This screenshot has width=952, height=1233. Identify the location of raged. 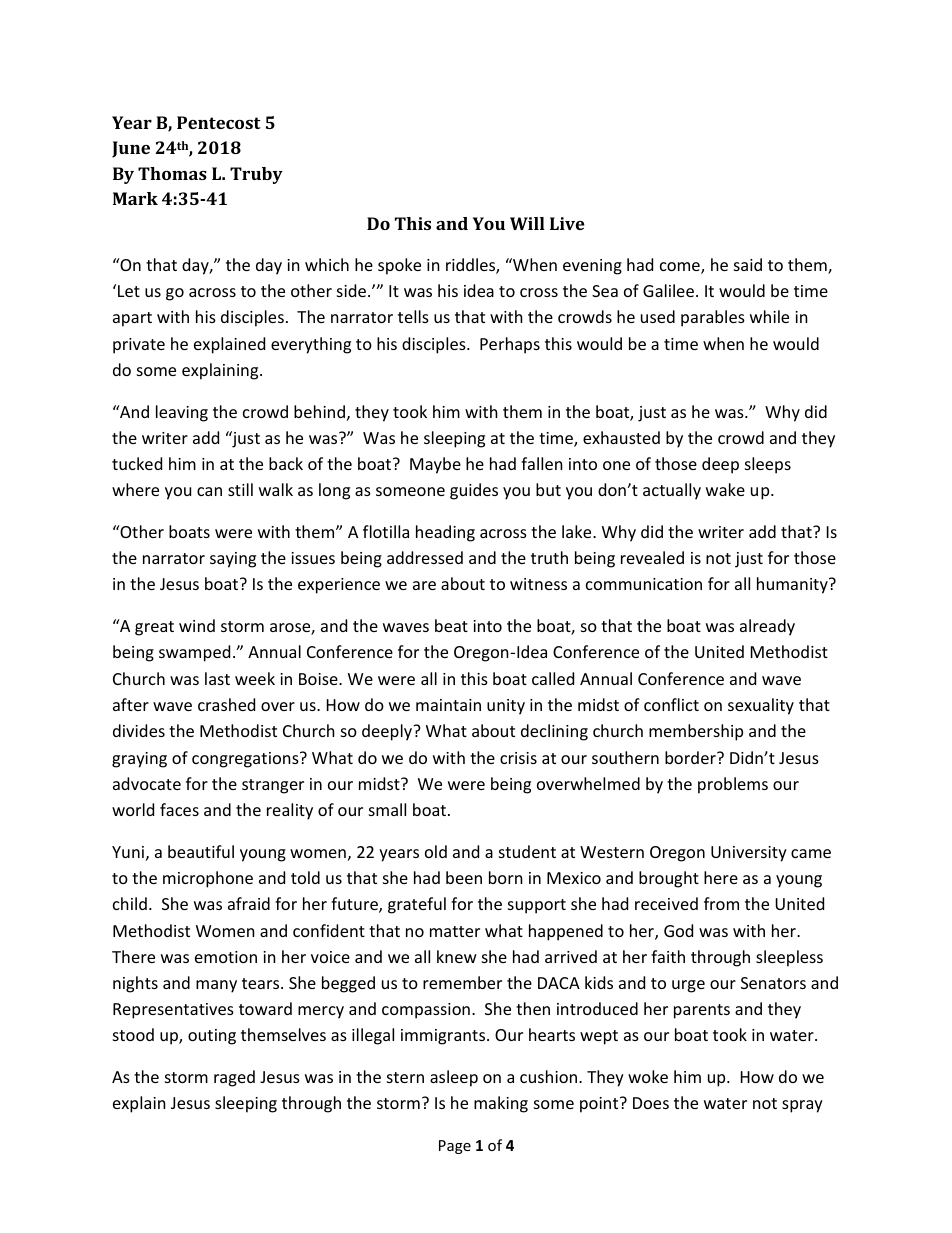
(234, 1078).
